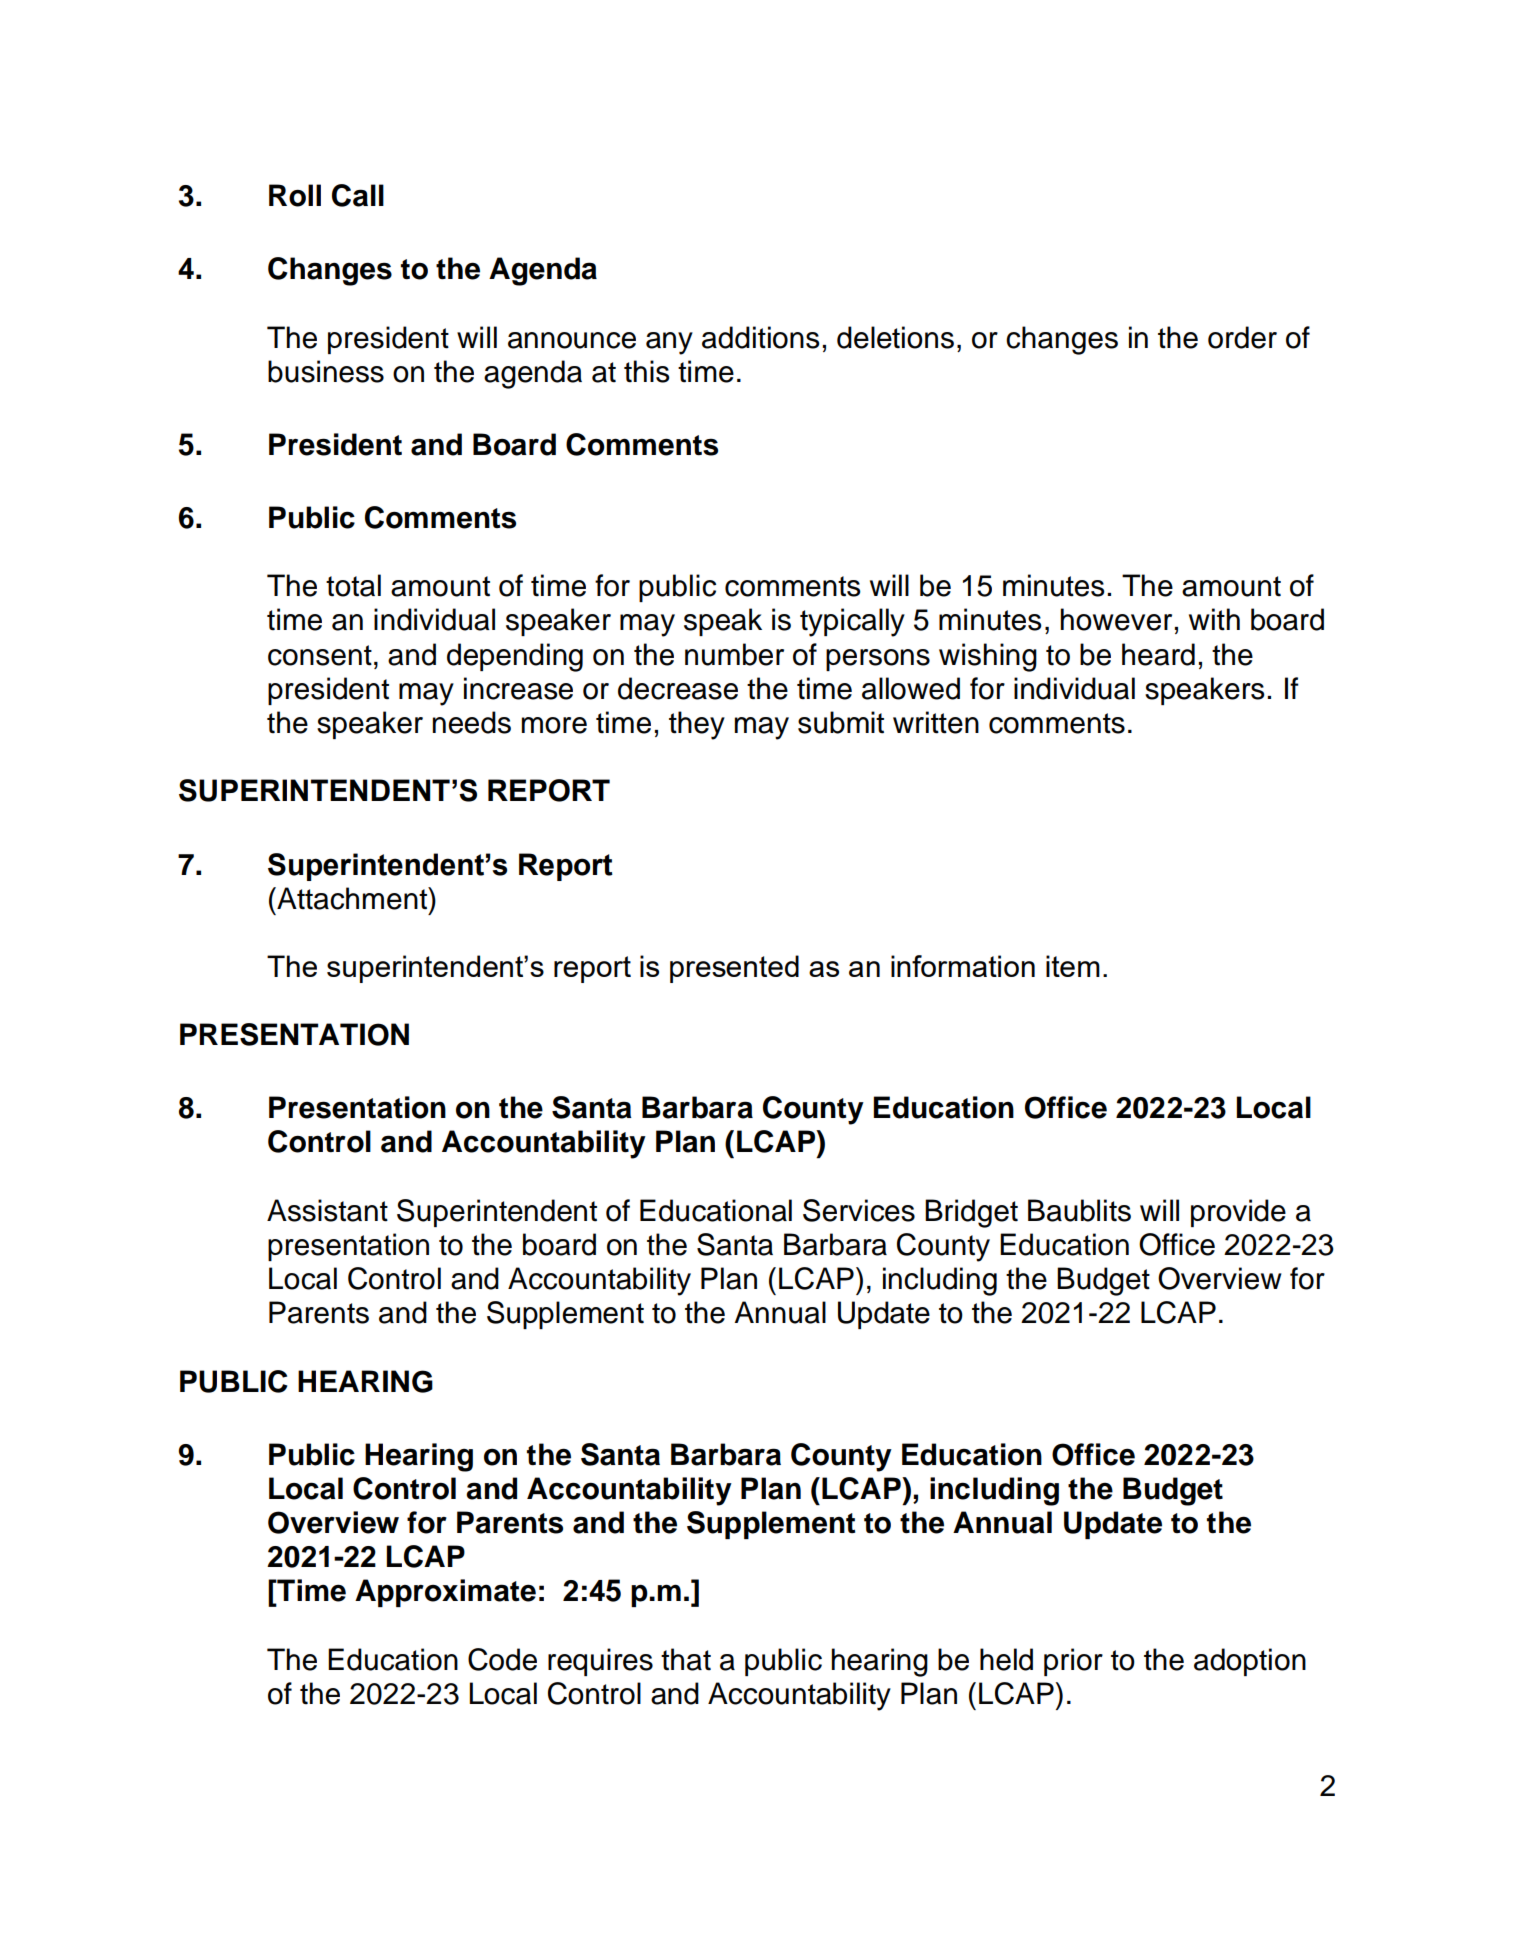  Describe the element at coordinates (1073, 1662) in the screenshot. I see `prior` at that location.
